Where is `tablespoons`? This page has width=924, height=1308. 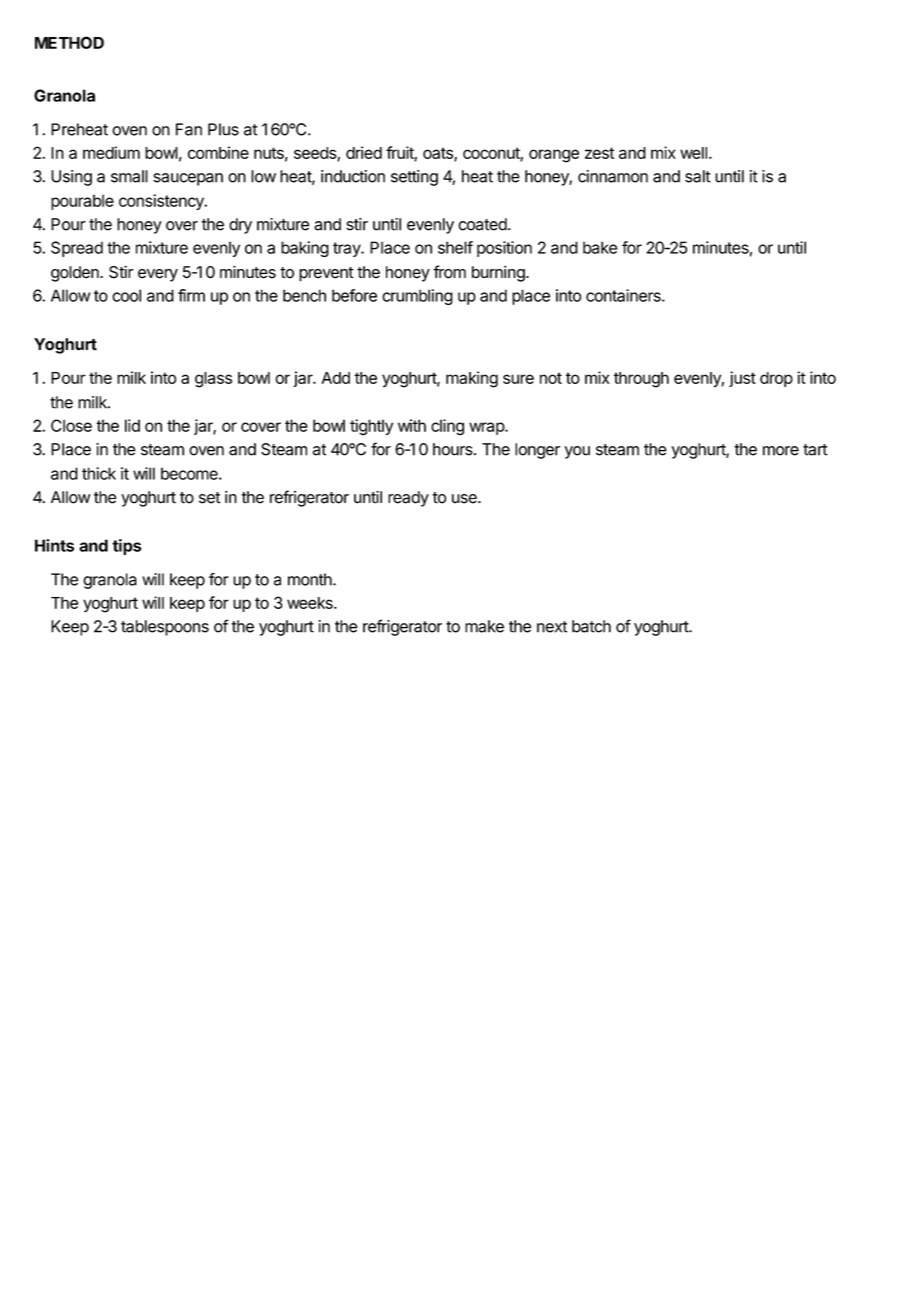
tablespoons is located at coordinates (165, 628).
